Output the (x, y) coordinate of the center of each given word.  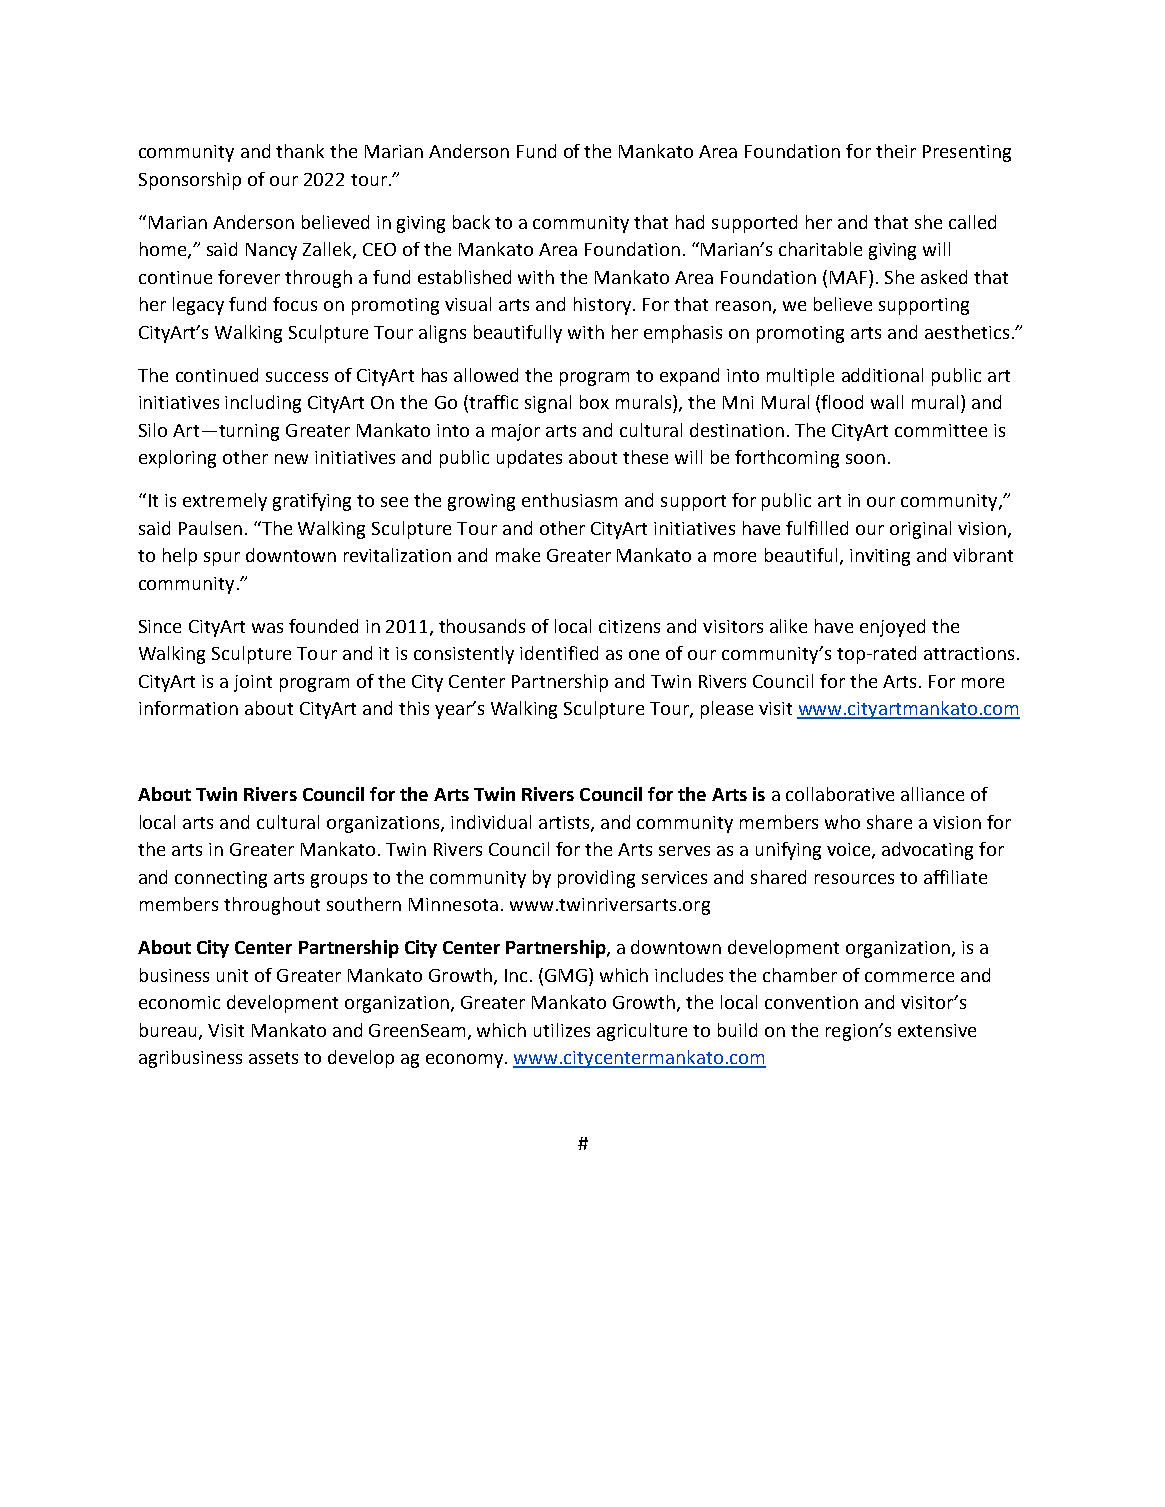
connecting (221, 879)
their (896, 151)
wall (887, 402)
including (263, 404)
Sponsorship (190, 181)
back (471, 222)
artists (565, 823)
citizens (629, 626)
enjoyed (892, 628)
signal (548, 404)
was (267, 628)
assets (273, 1058)
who (842, 822)
